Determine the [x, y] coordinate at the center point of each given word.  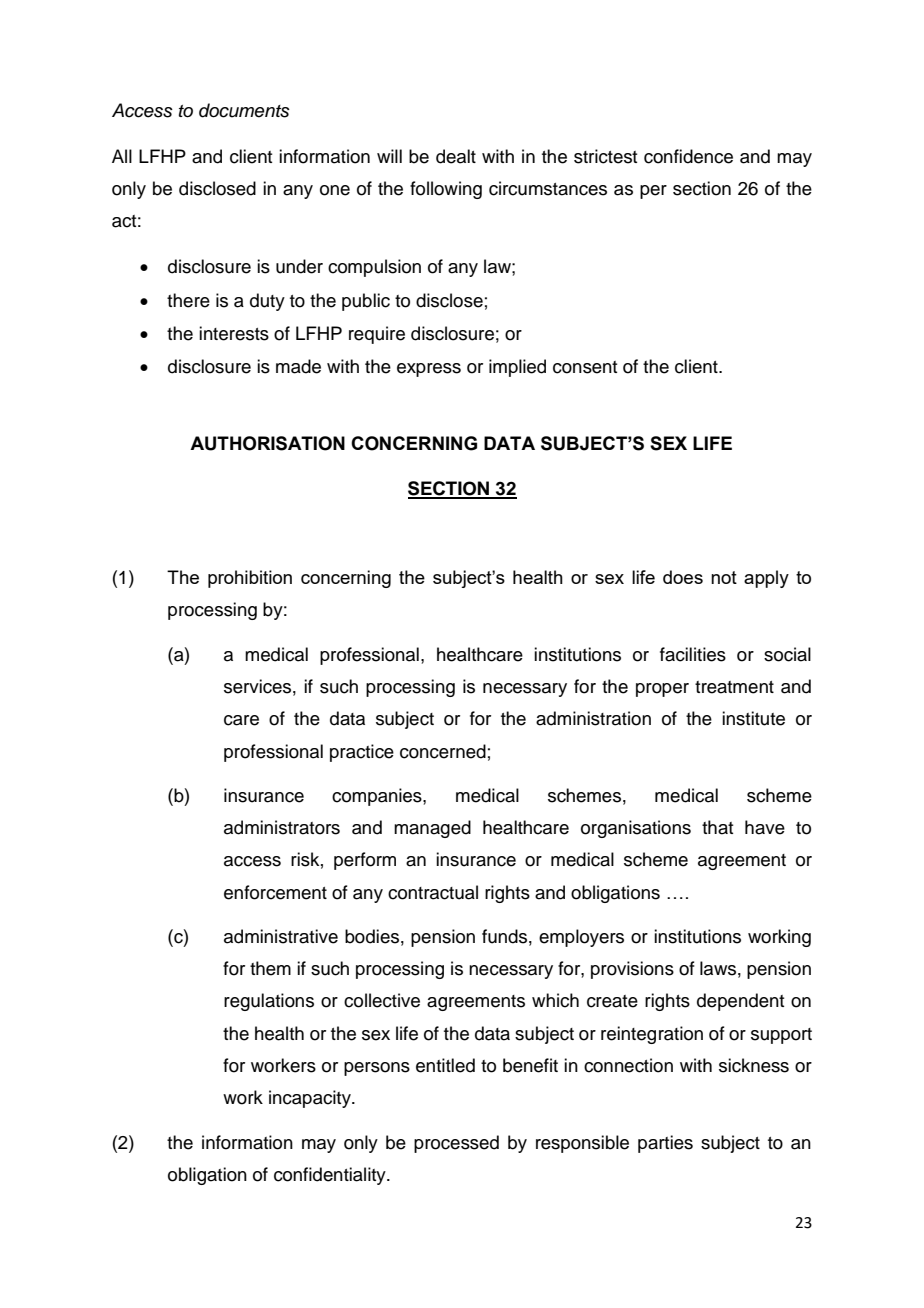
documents [244, 110]
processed [456, 1144]
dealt [456, 156]
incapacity [311, 1099]
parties [665, 1144]
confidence [688, 156]
